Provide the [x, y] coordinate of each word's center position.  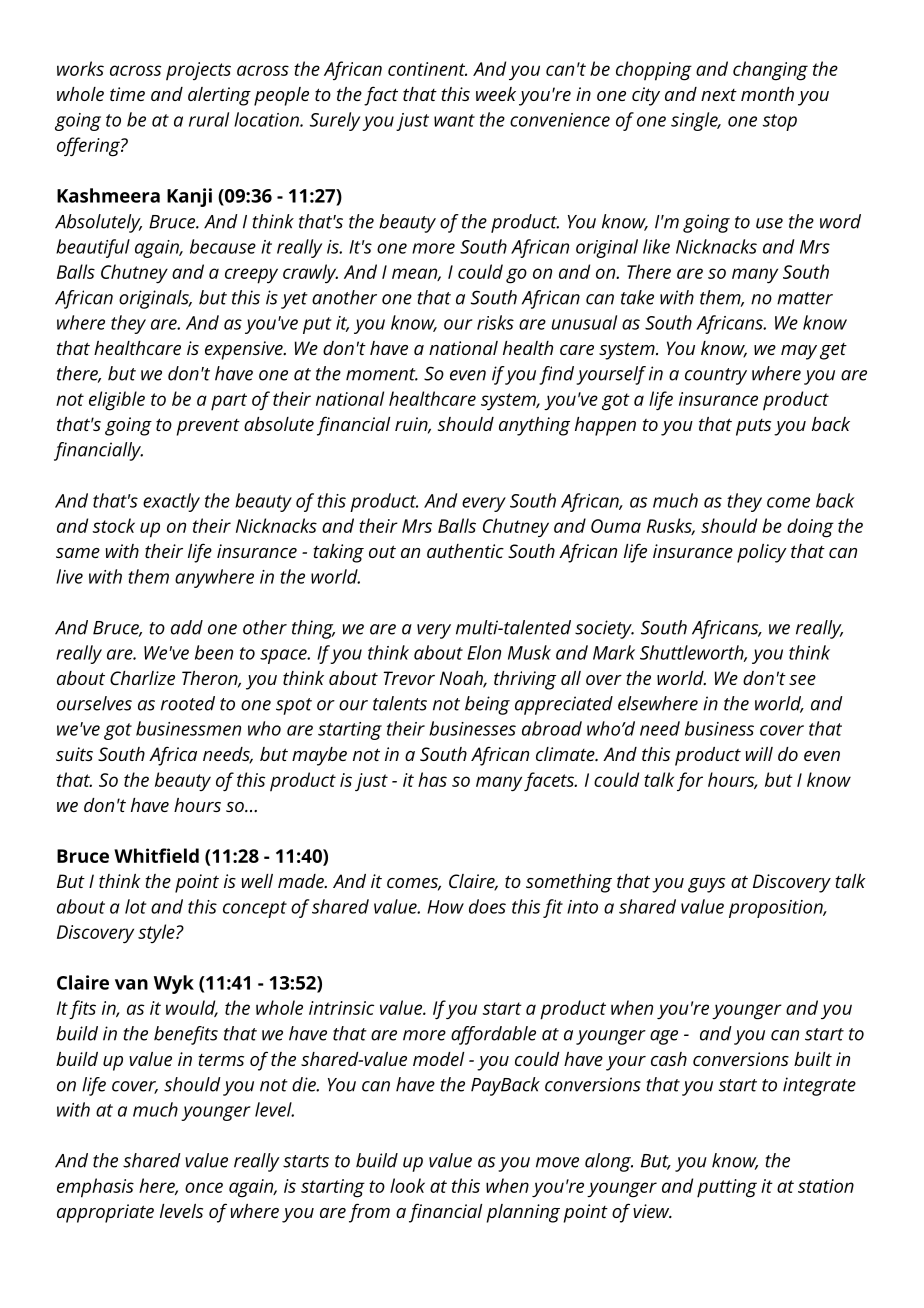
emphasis [95, 1188]
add [187, 627]
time [127, 94]
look [407, 1185]
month [767, 94]
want [454, 120]
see [802, 680]
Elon [484, 652]
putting [727, 1188]
